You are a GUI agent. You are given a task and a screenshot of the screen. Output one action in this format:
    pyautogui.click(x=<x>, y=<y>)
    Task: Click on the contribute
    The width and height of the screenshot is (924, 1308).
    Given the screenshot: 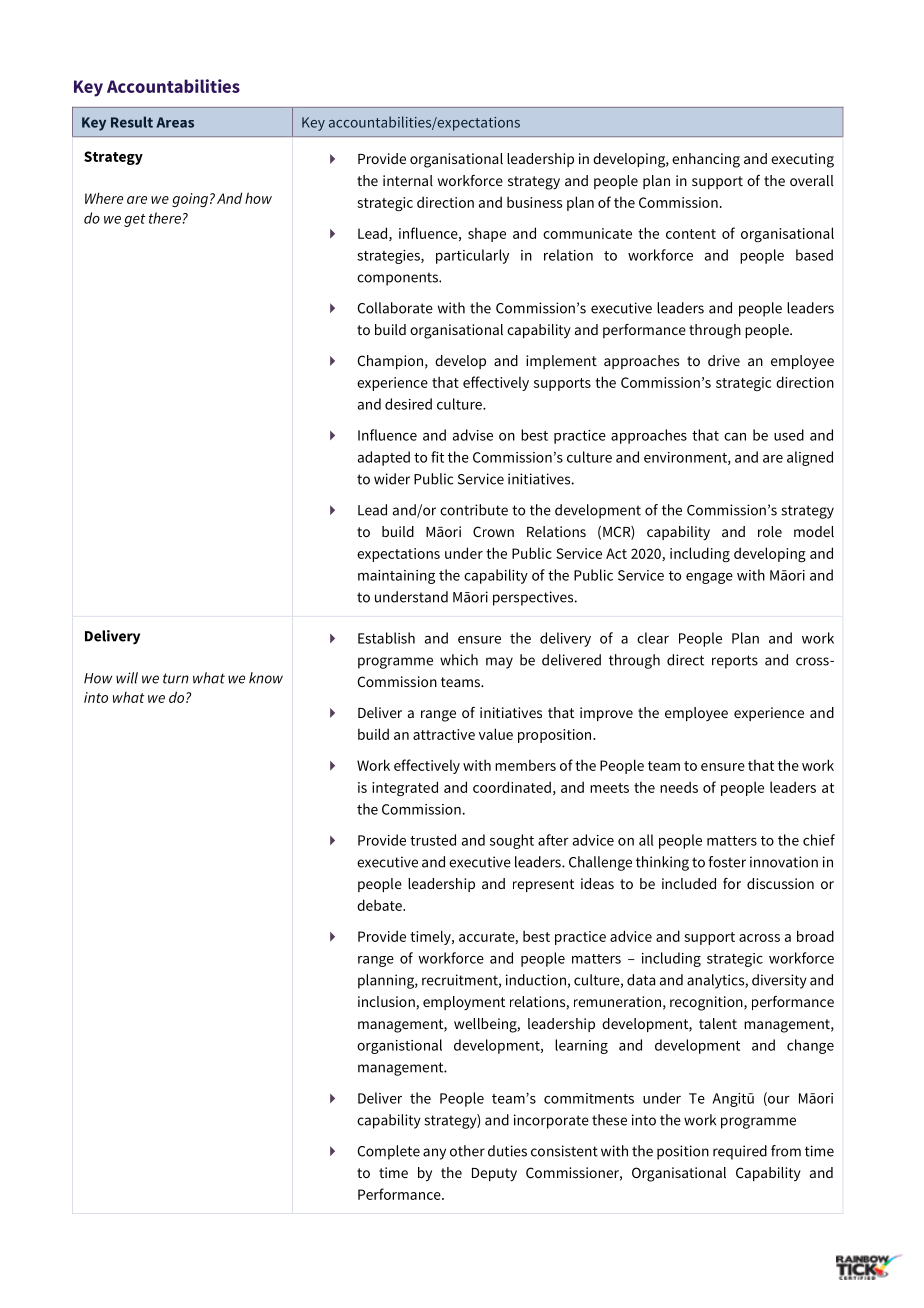 What is the action you would take?
    pyautogui.click(x=474, y=510)
